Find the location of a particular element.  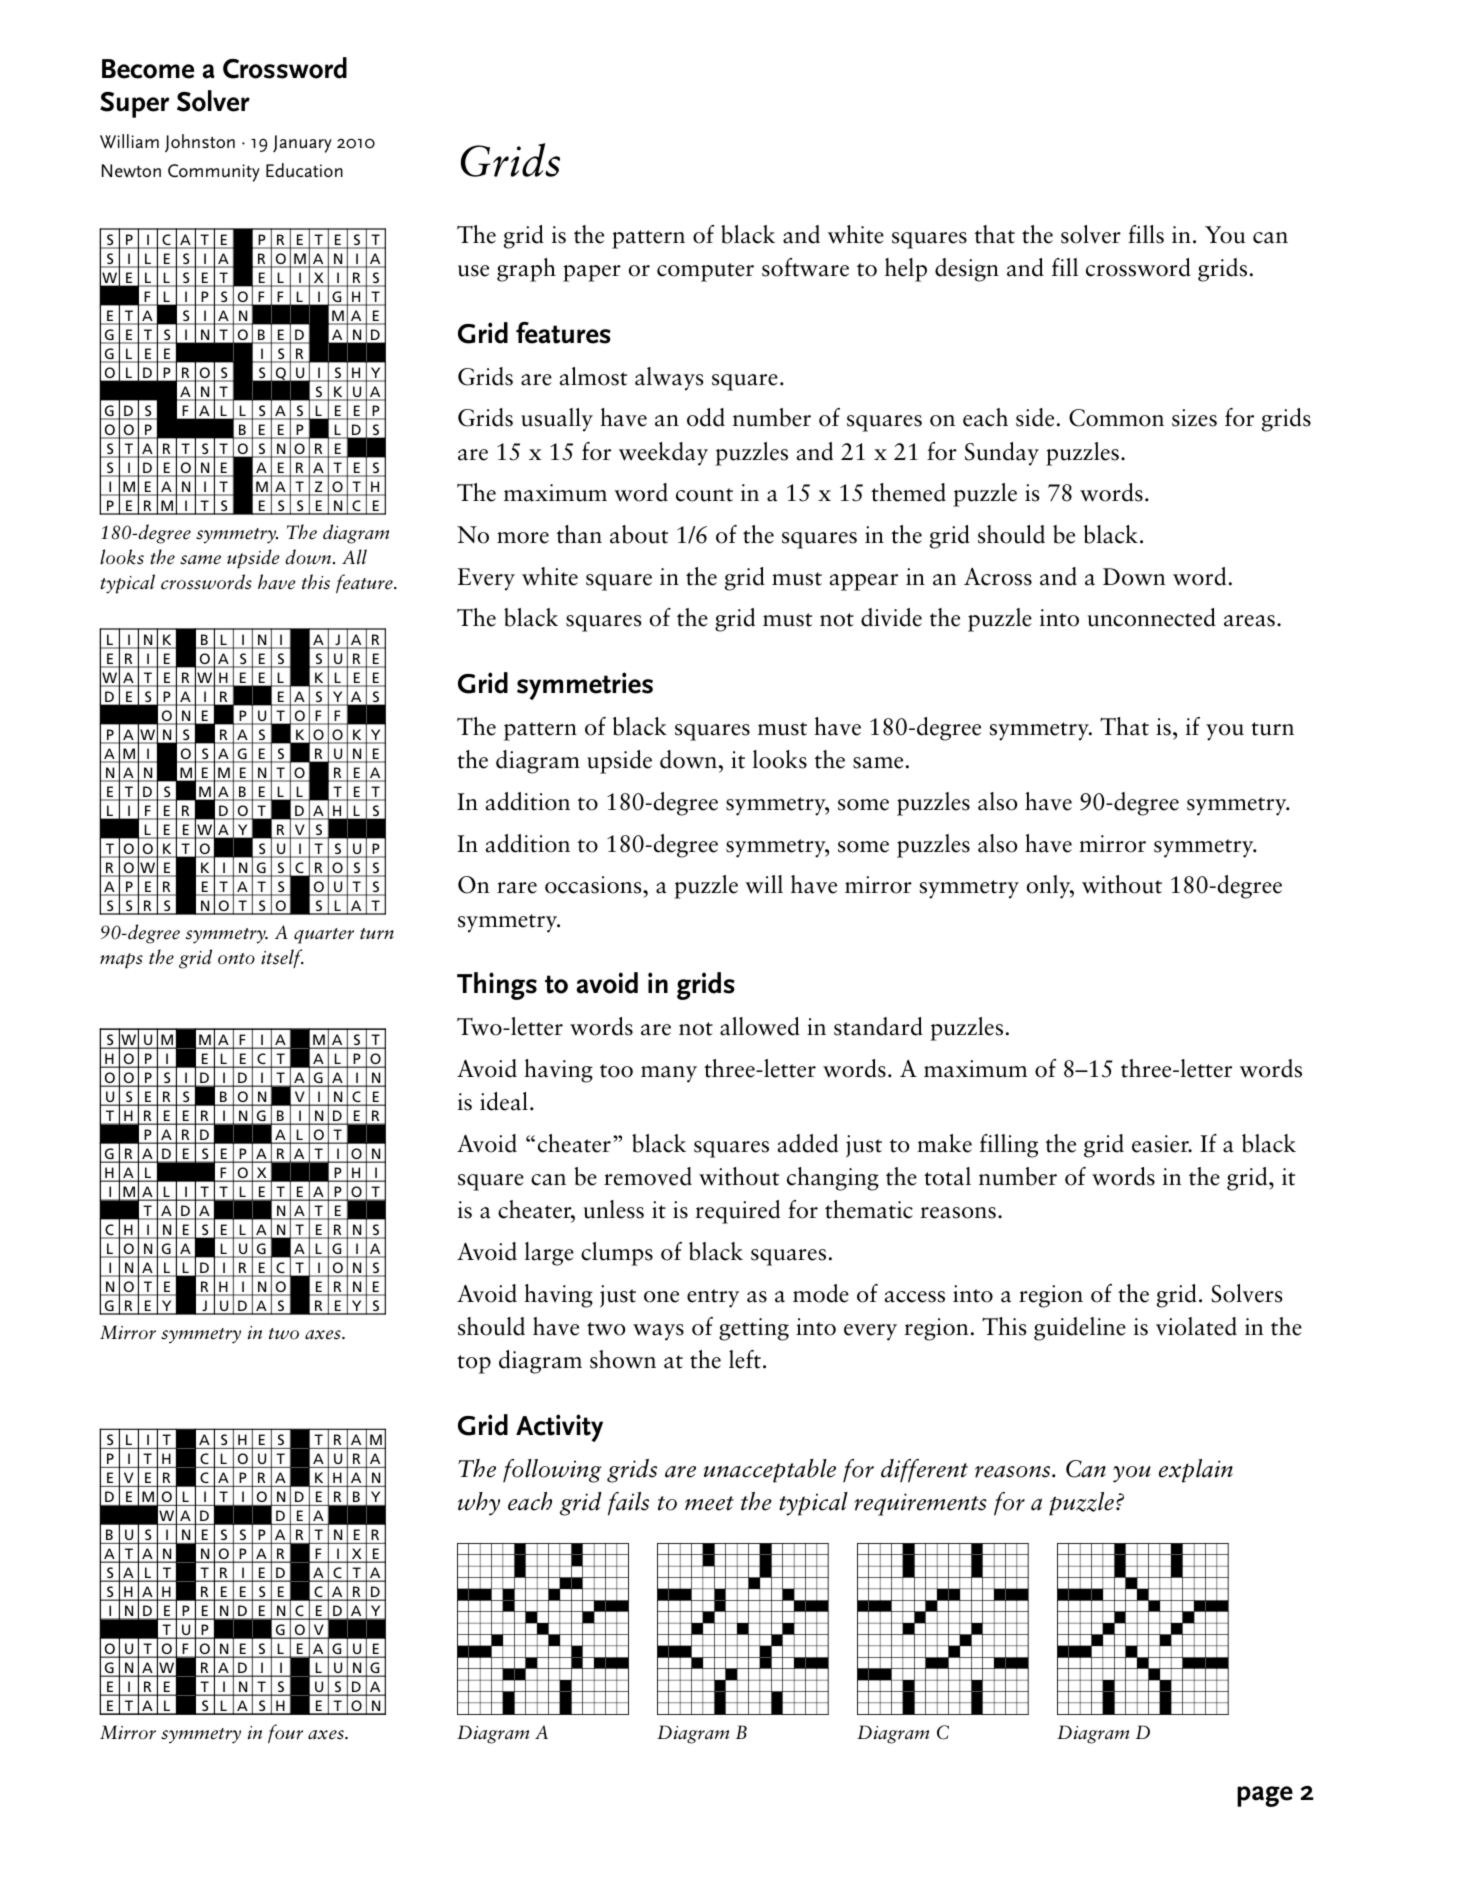

onto is located at coordinates (236, 959).
